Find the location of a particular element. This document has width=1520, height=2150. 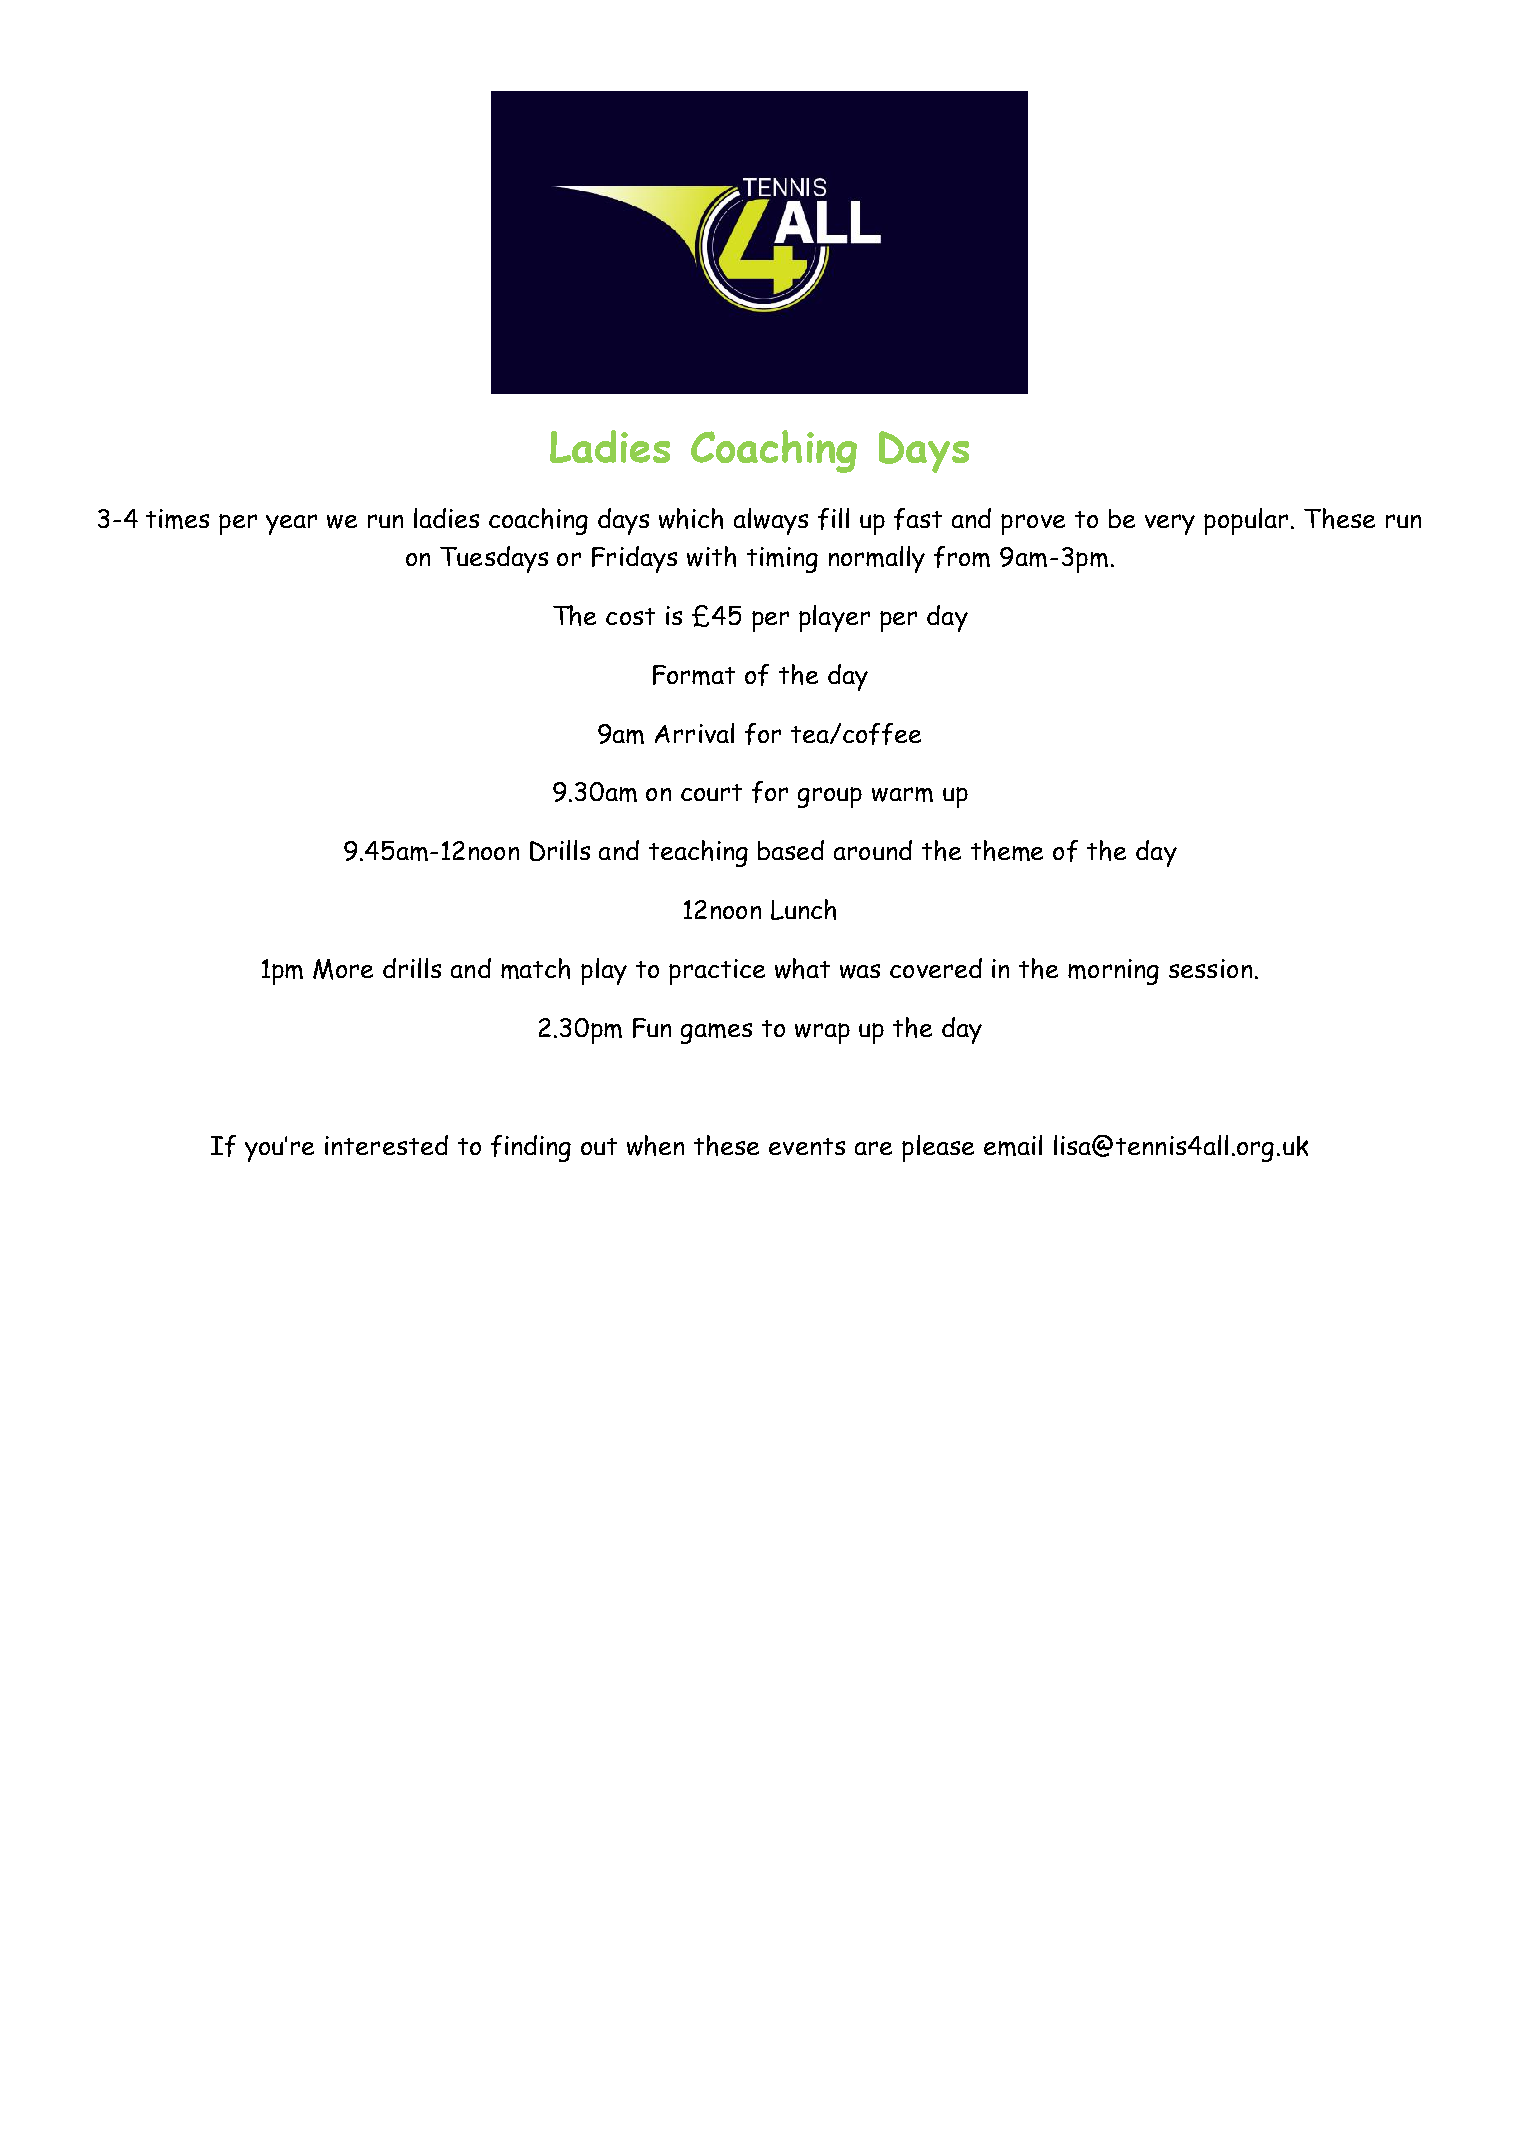

teaching is located at coordinates (698, 853).
